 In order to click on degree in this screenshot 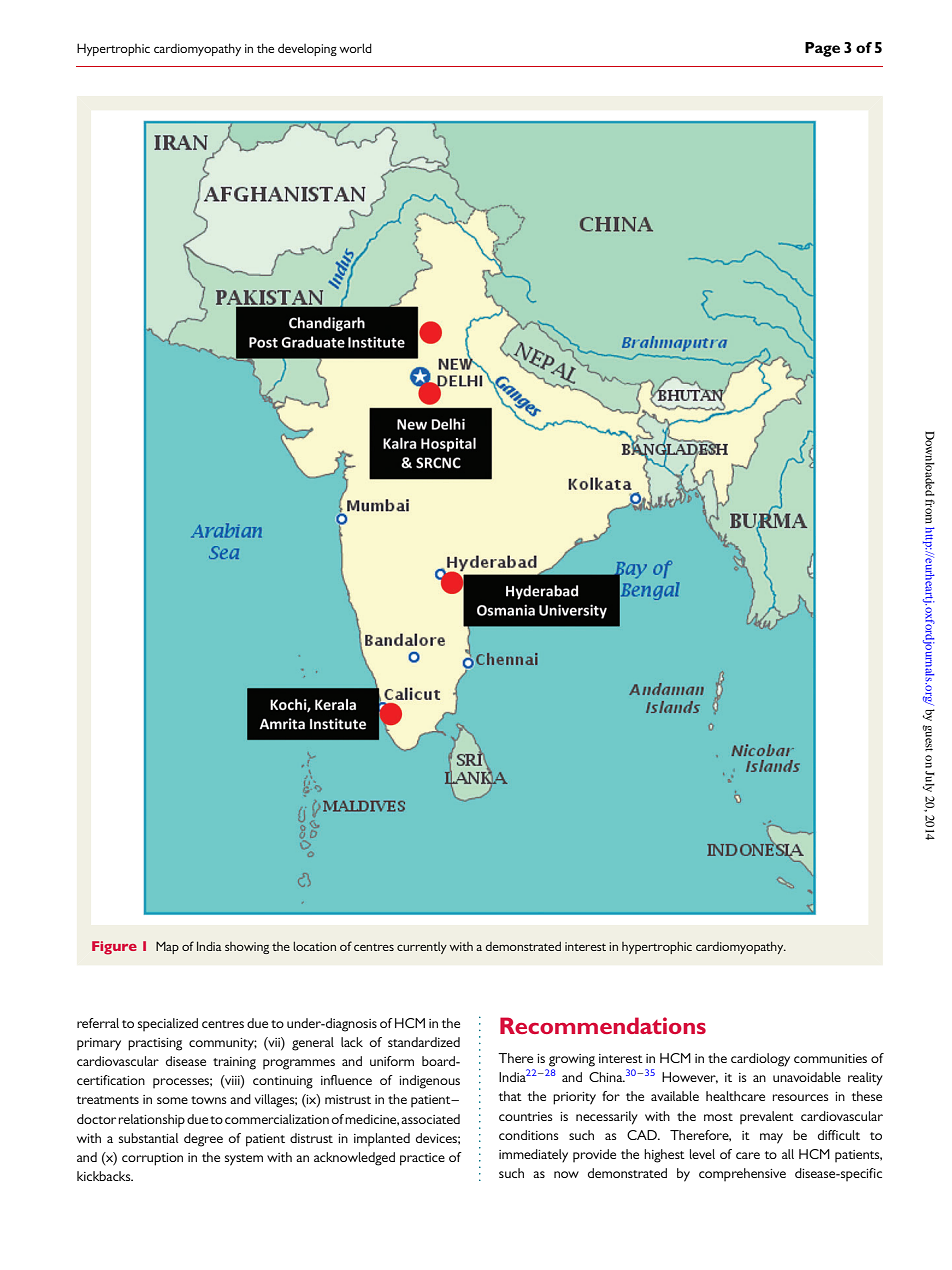, I will do `click(203, 1140)`.
